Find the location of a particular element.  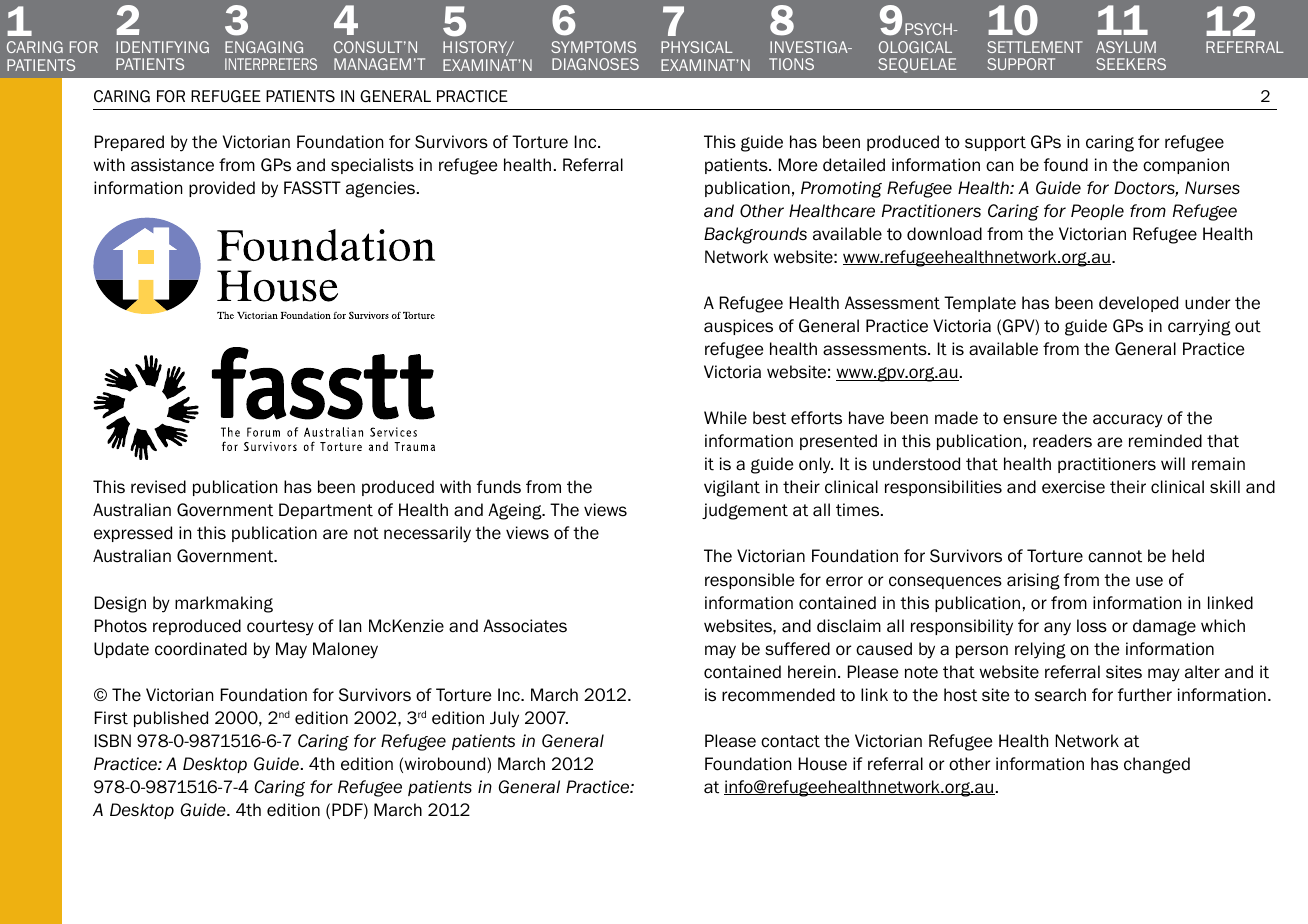

interpreters is located at coordinates (271, 64).
